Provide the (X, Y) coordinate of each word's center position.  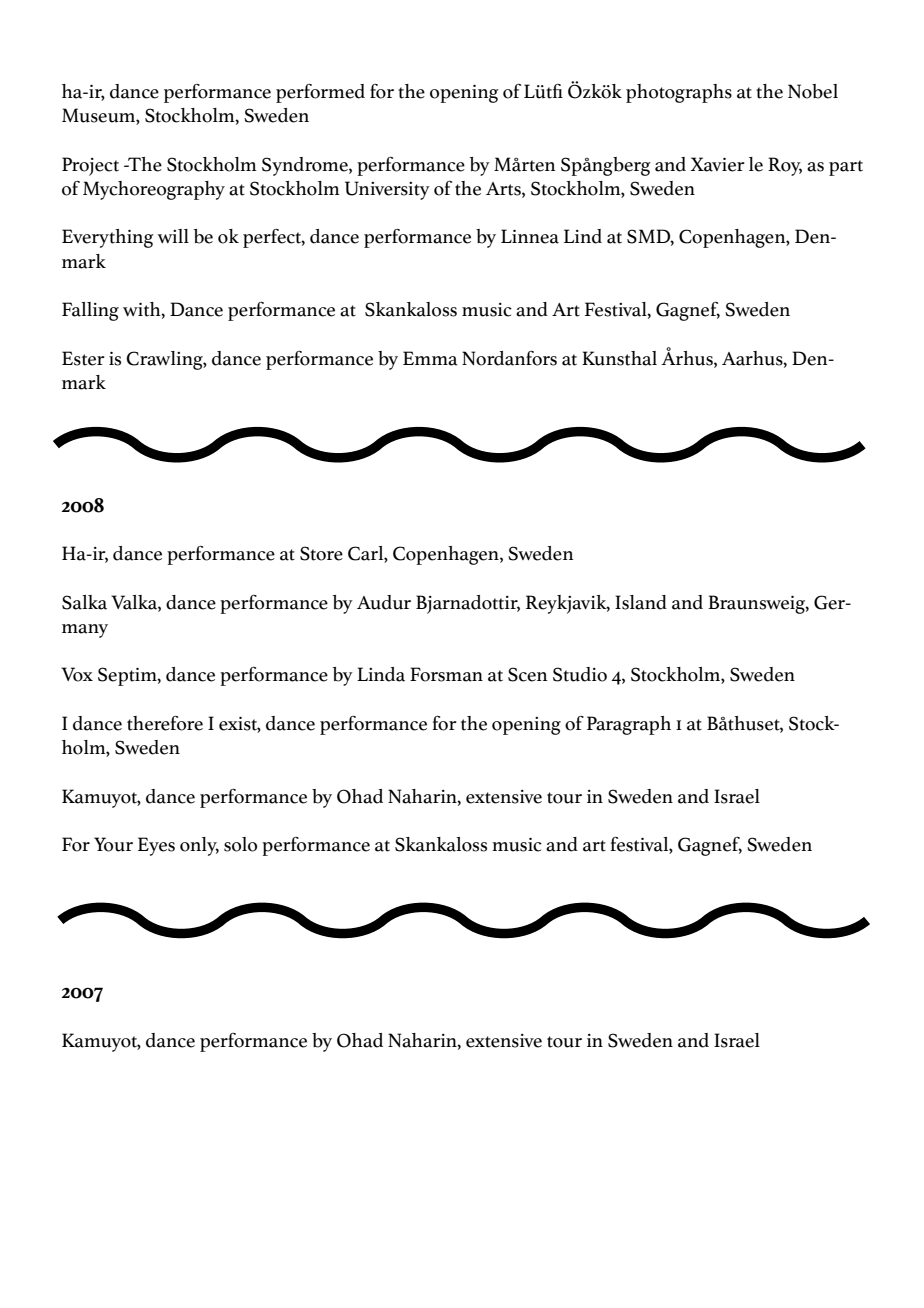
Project (90, 166)
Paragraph (629, 725)
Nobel (813, 91)
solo (240, 844)
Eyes (156, 846)
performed (320, 93)
